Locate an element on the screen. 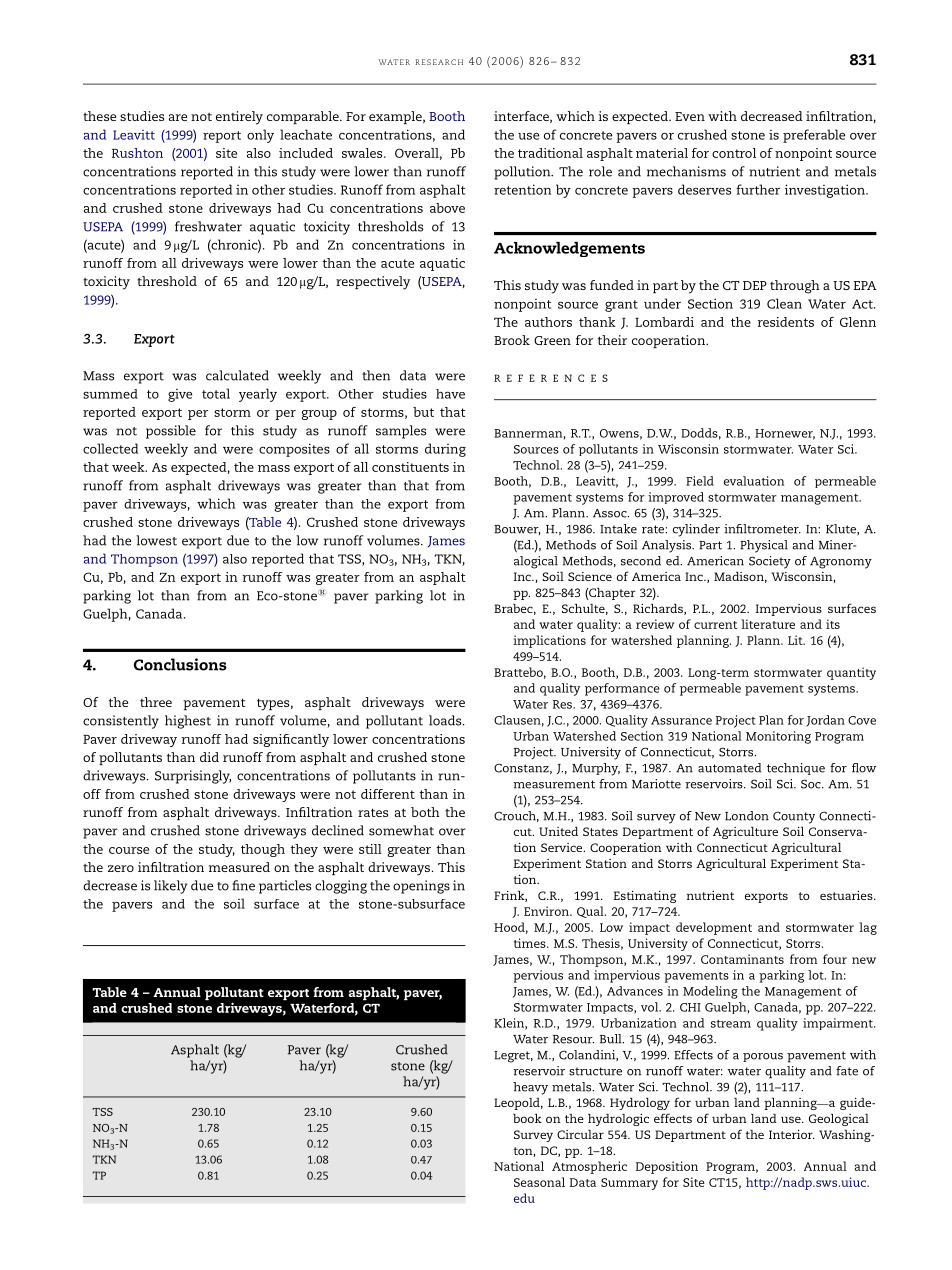 Image resolution: width=952 pixels, height=1270 pixels. loads is located at coordinates (446, 720).
